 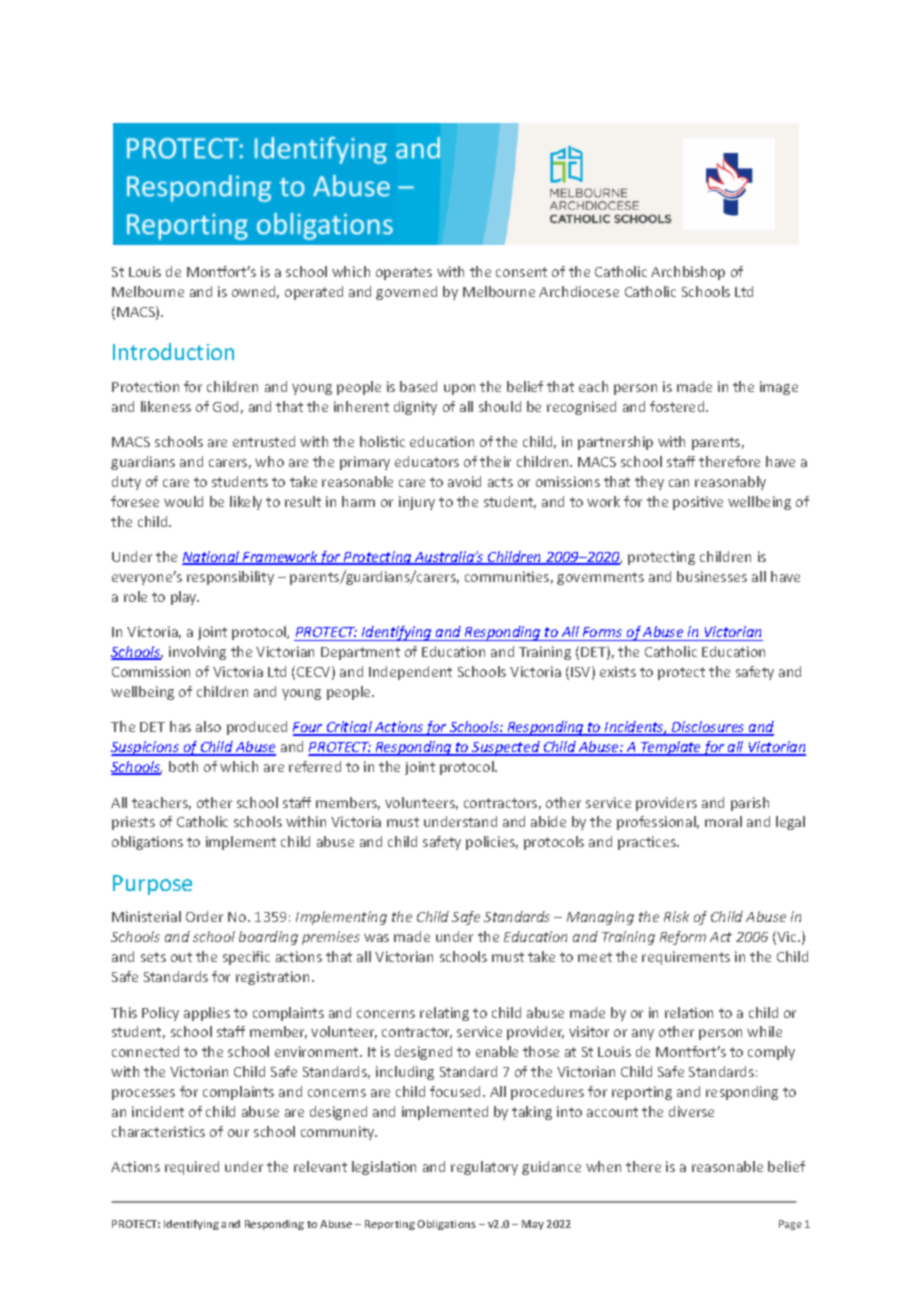 I want to click on Archbishop, so click(x=688, y=273).
